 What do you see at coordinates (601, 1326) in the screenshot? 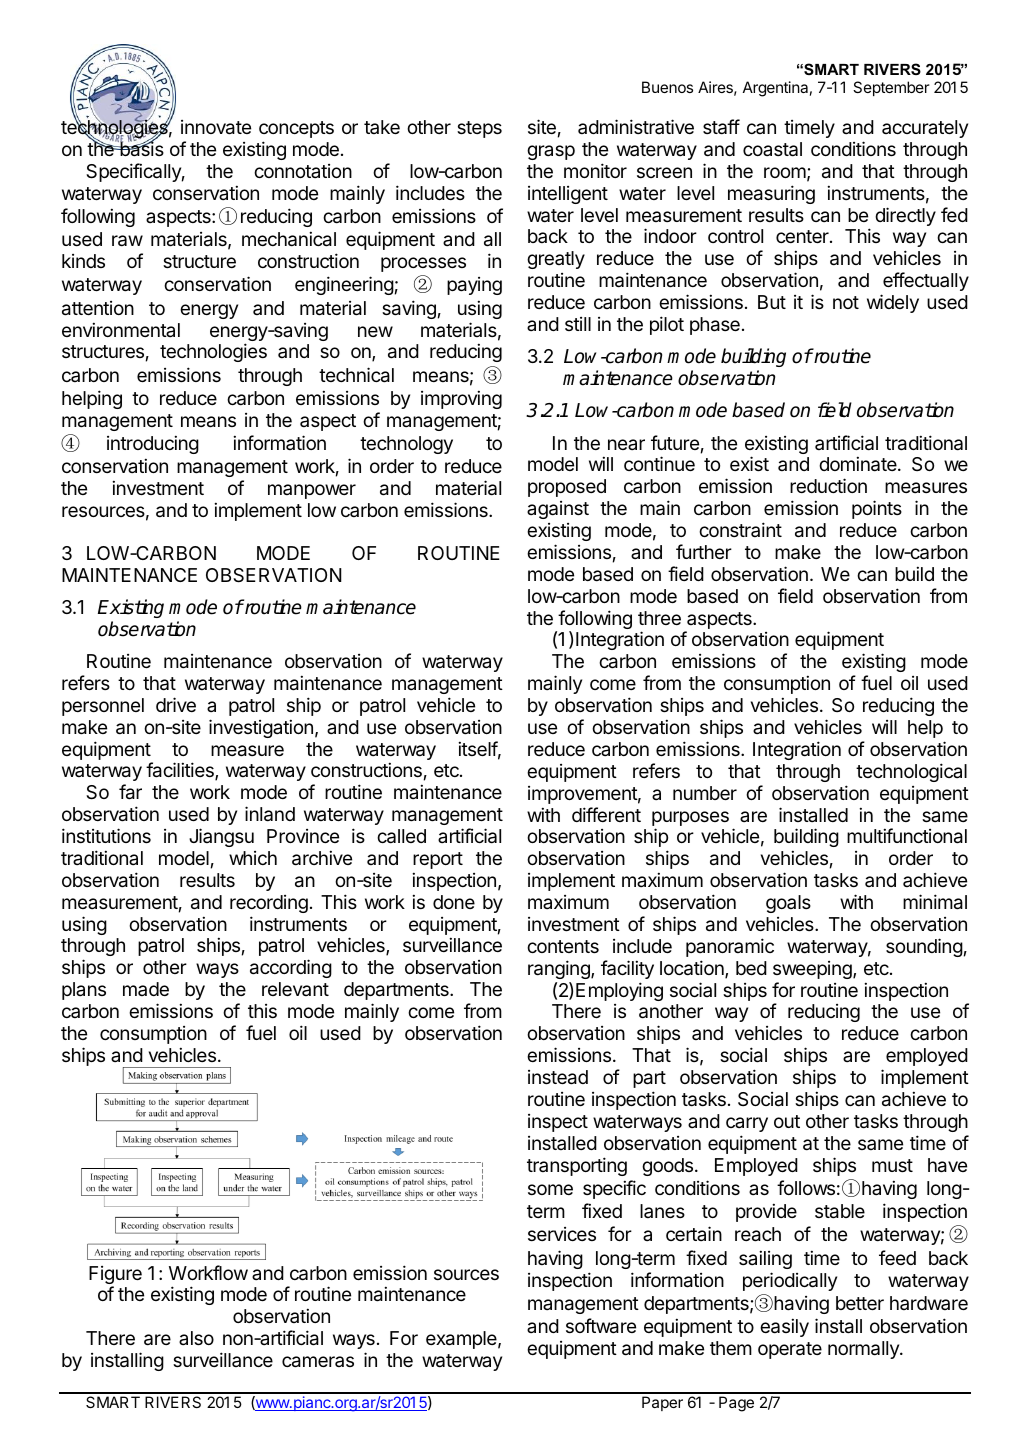
I see `software` at bounding box center [601, 1326].
